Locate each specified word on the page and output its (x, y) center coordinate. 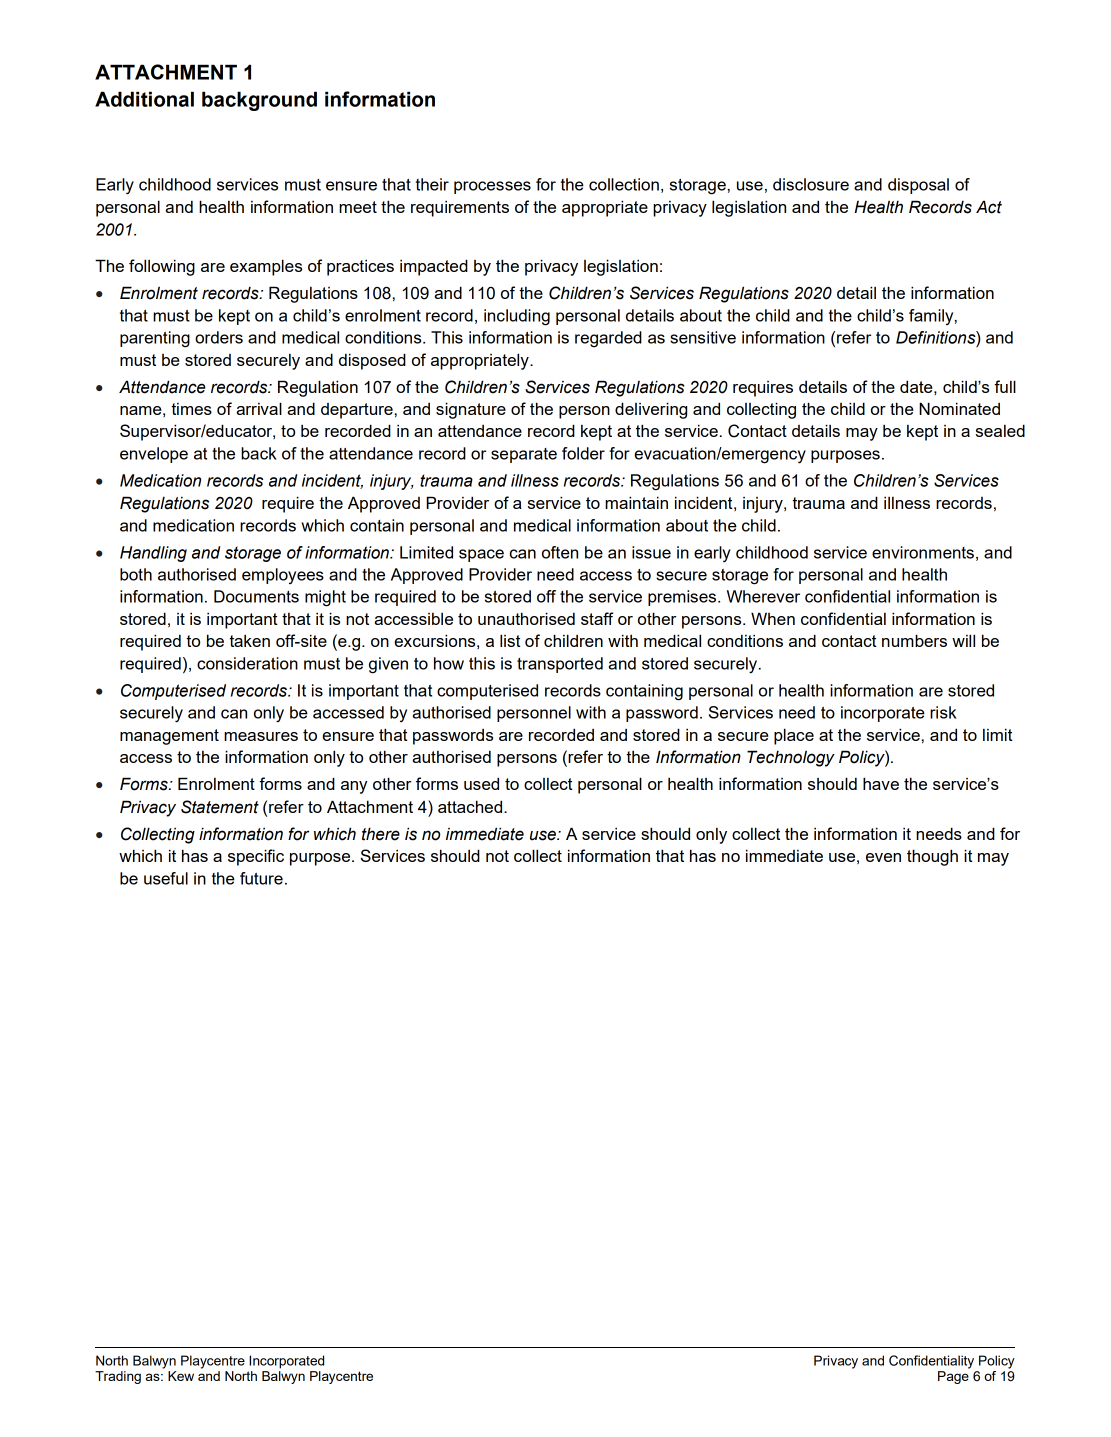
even (883, 857)
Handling (153, 554)
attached (471, 806)
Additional (144, 99)
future (261, 878)
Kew (181, 1376)
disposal (918, 186)
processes (492, 187)
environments (923, 552)
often (560, 552)
